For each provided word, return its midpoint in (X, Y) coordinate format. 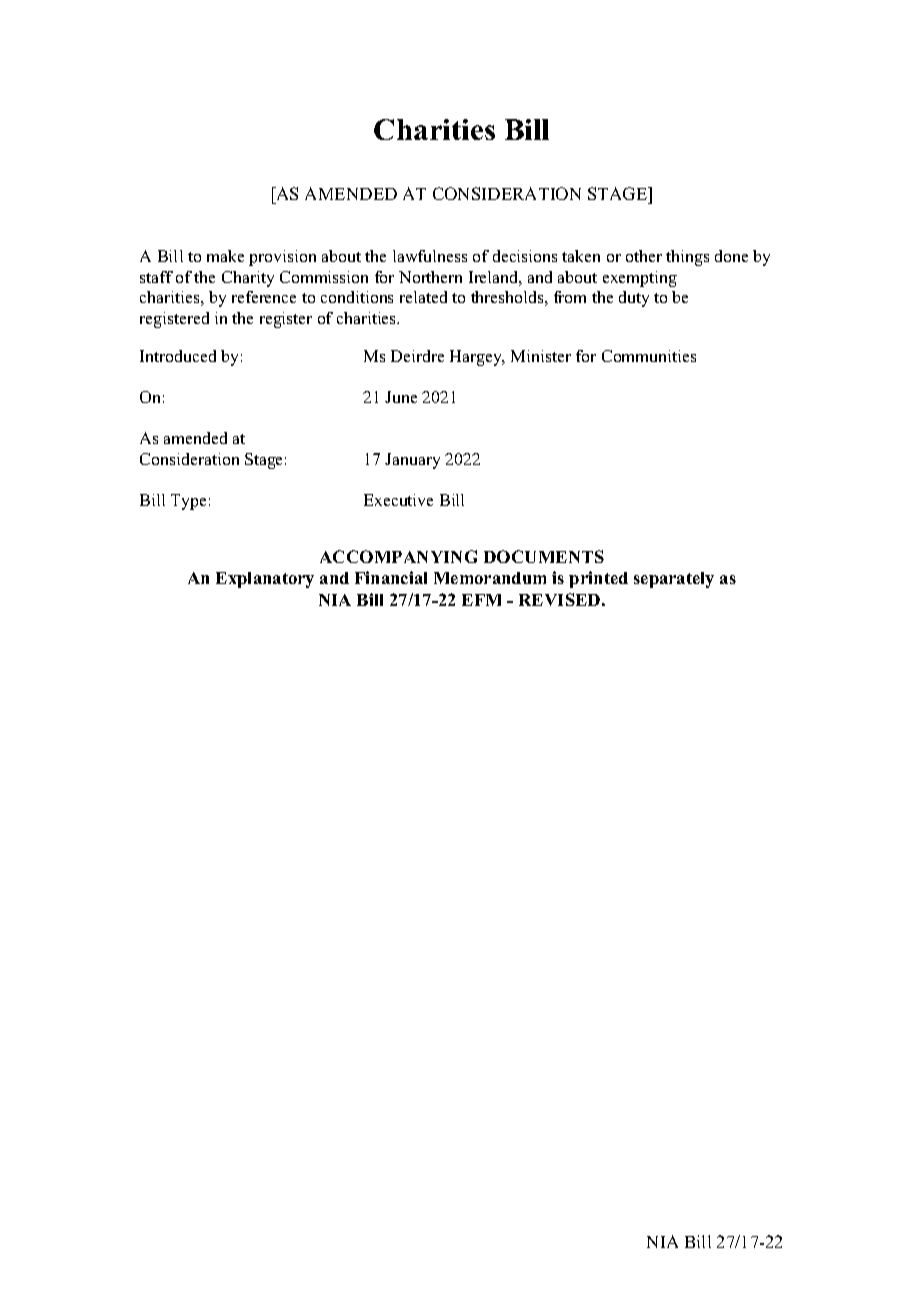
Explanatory (265, 580)
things (687, 258)
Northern (430, 277)
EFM (481, 600)
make (225, 256)
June (401, 397)
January (412, 461)
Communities (649, 356)
